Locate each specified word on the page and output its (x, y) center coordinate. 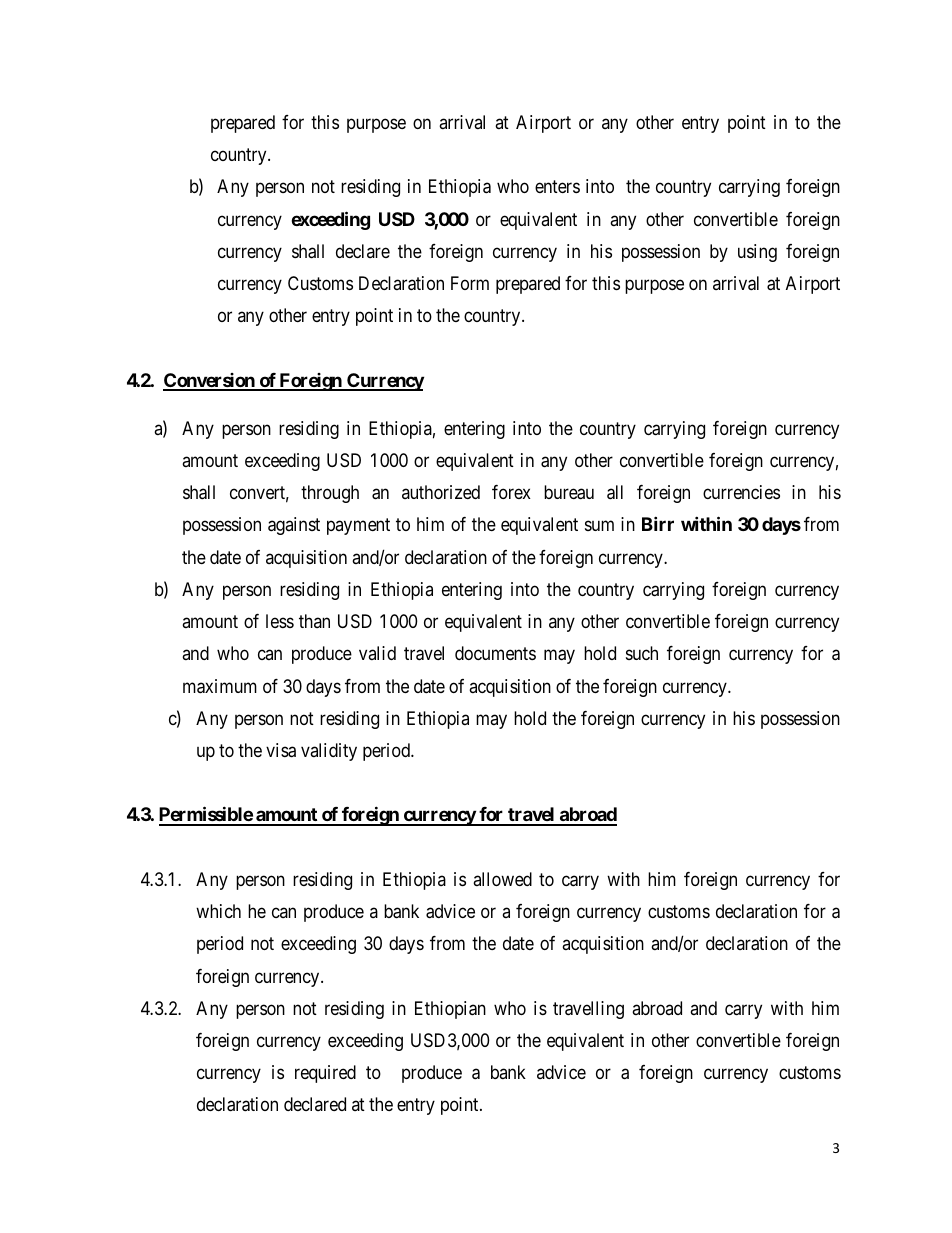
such (642, 653)
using (757, 253)
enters (557, 187)
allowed (502, 879)
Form (470, 283)
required (325, 1074)
